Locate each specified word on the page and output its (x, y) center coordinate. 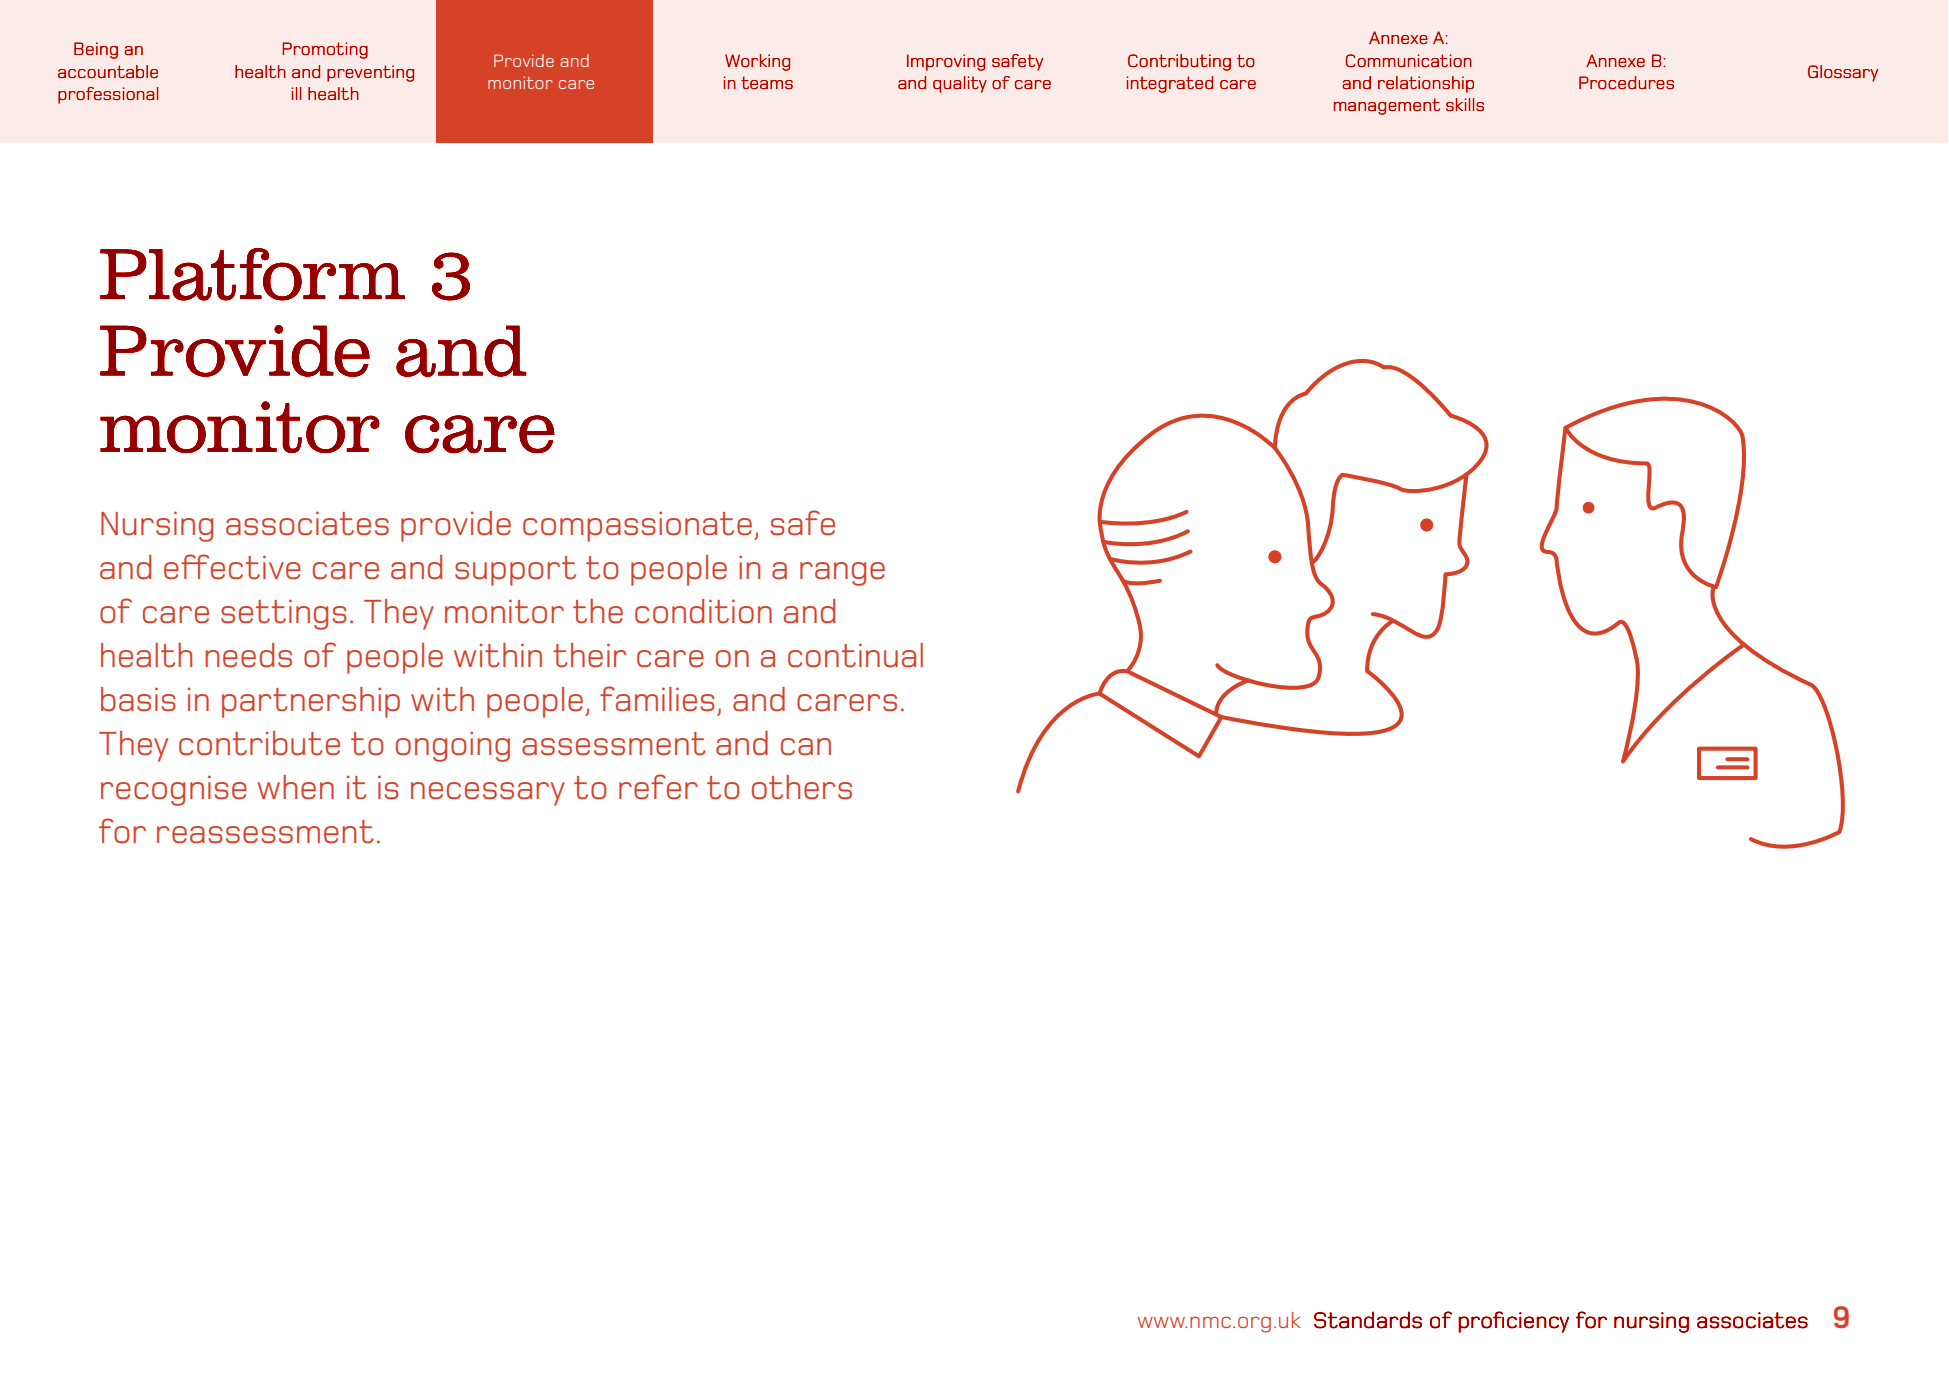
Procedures (1626, 82)
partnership (311, 702)
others (802, 787)
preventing (370, 73)
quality (960, 84)
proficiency (1513, 1322)
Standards (1368, 1320)
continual (855, 655)
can (806, 746)
